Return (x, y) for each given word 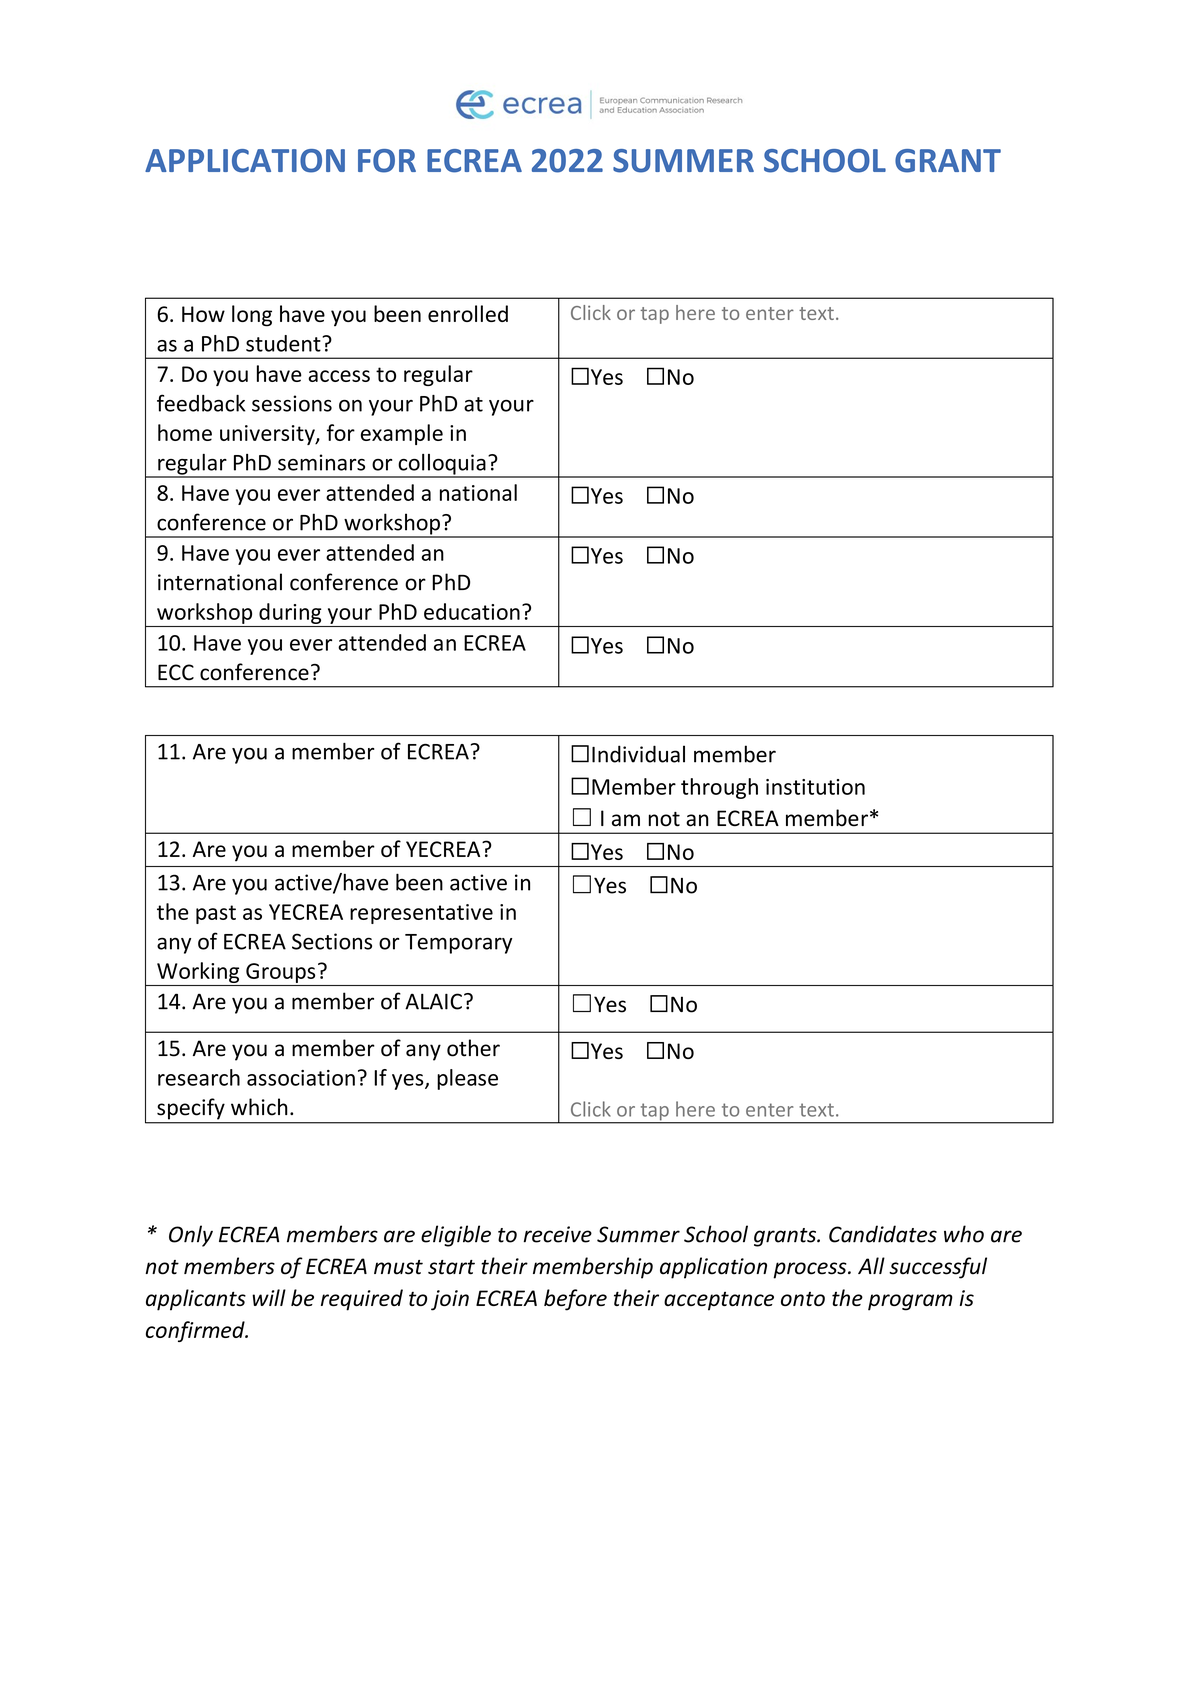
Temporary (458, 944)
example (402, 434)
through (719, 788)
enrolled (468, 313)
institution (815, 787)
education (472, 611)
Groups (280, 973)
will (269, 1297)
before (575, 1300)
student (284, 343)
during (290, 613)
